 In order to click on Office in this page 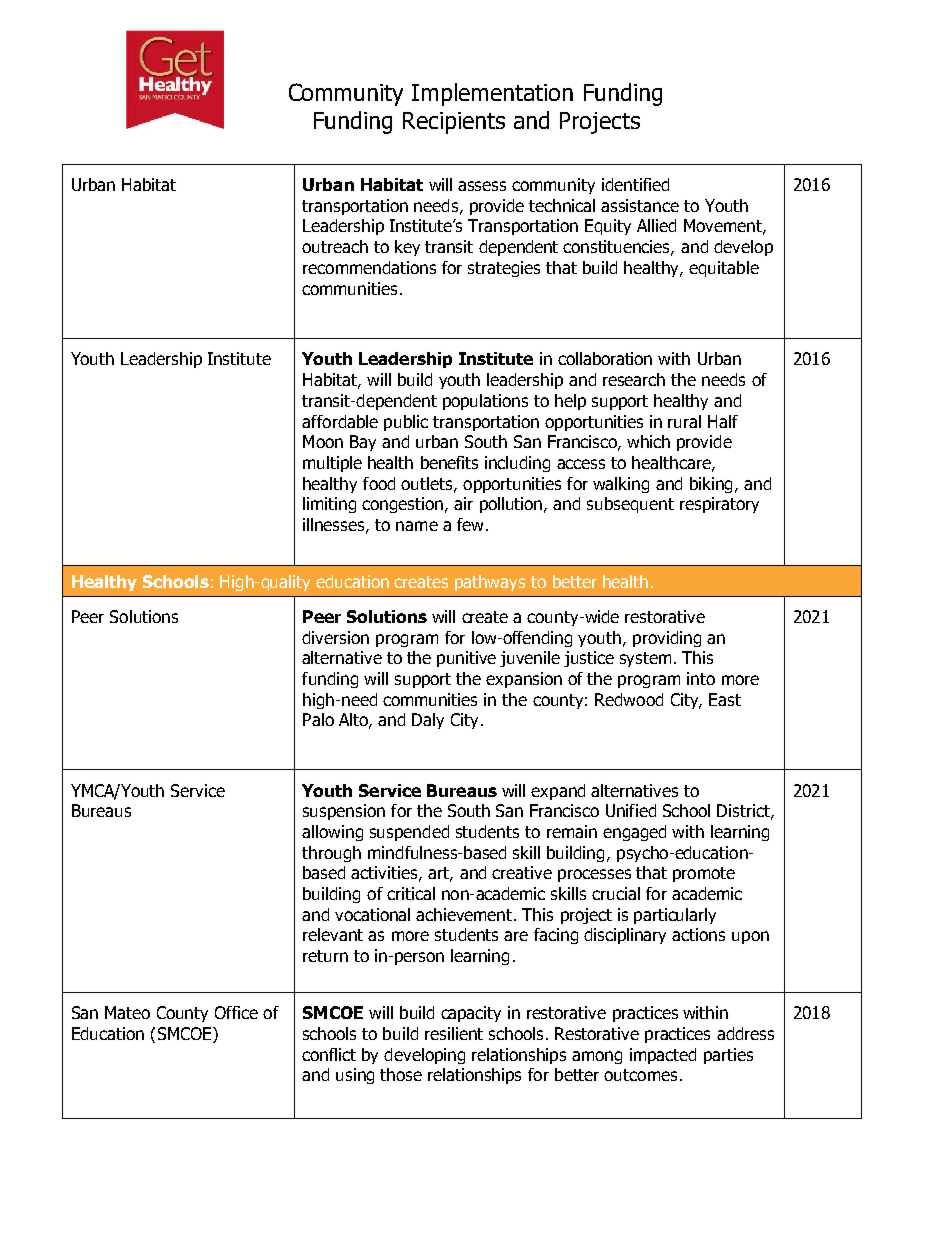, I will do `click(236, 1012)`.
